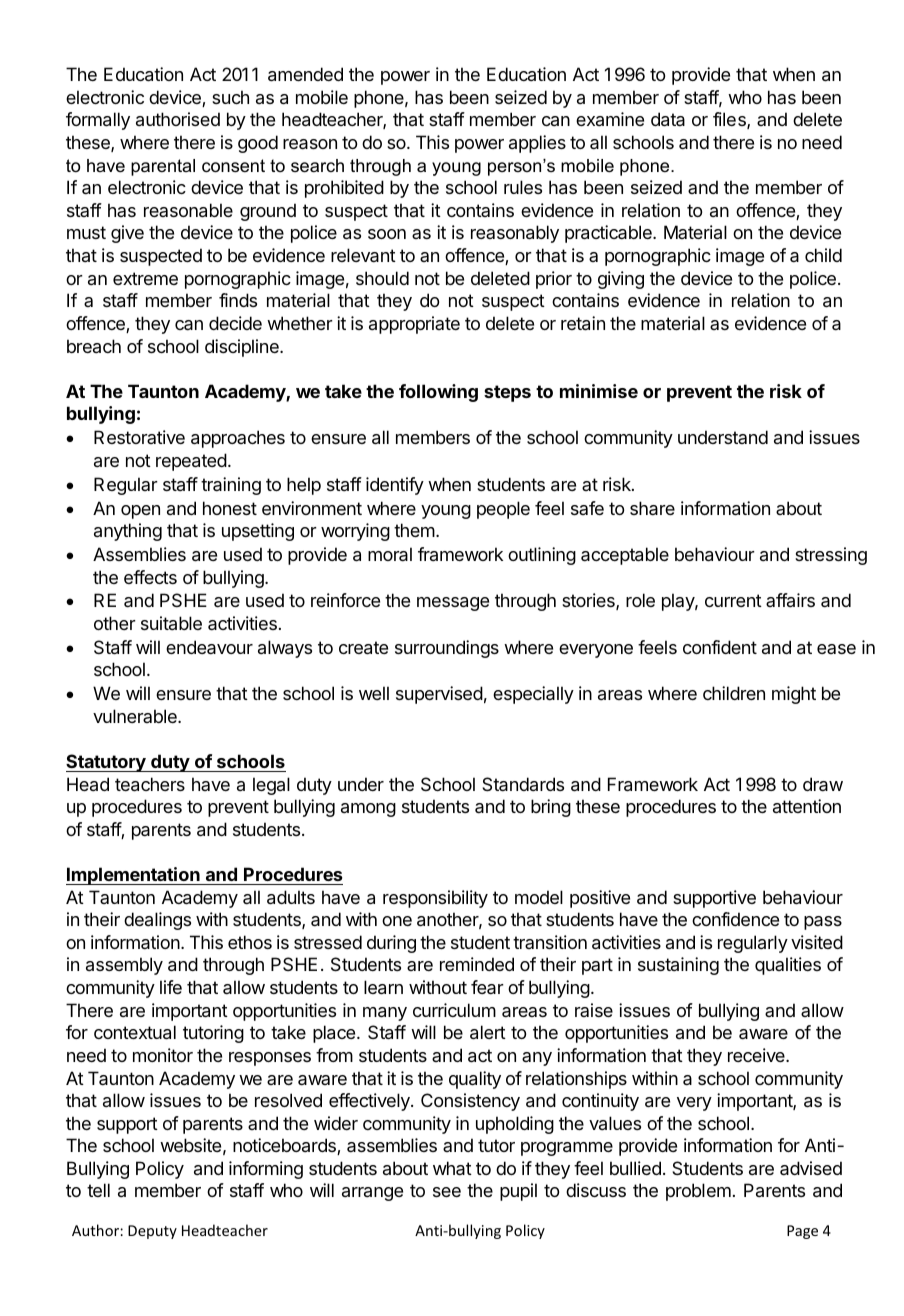 This screenshot has height=1316, width=904. What do you see at coordinates (435, 899) in the screenshot?
I see `responsibility` at bounding box center [435, 899].
